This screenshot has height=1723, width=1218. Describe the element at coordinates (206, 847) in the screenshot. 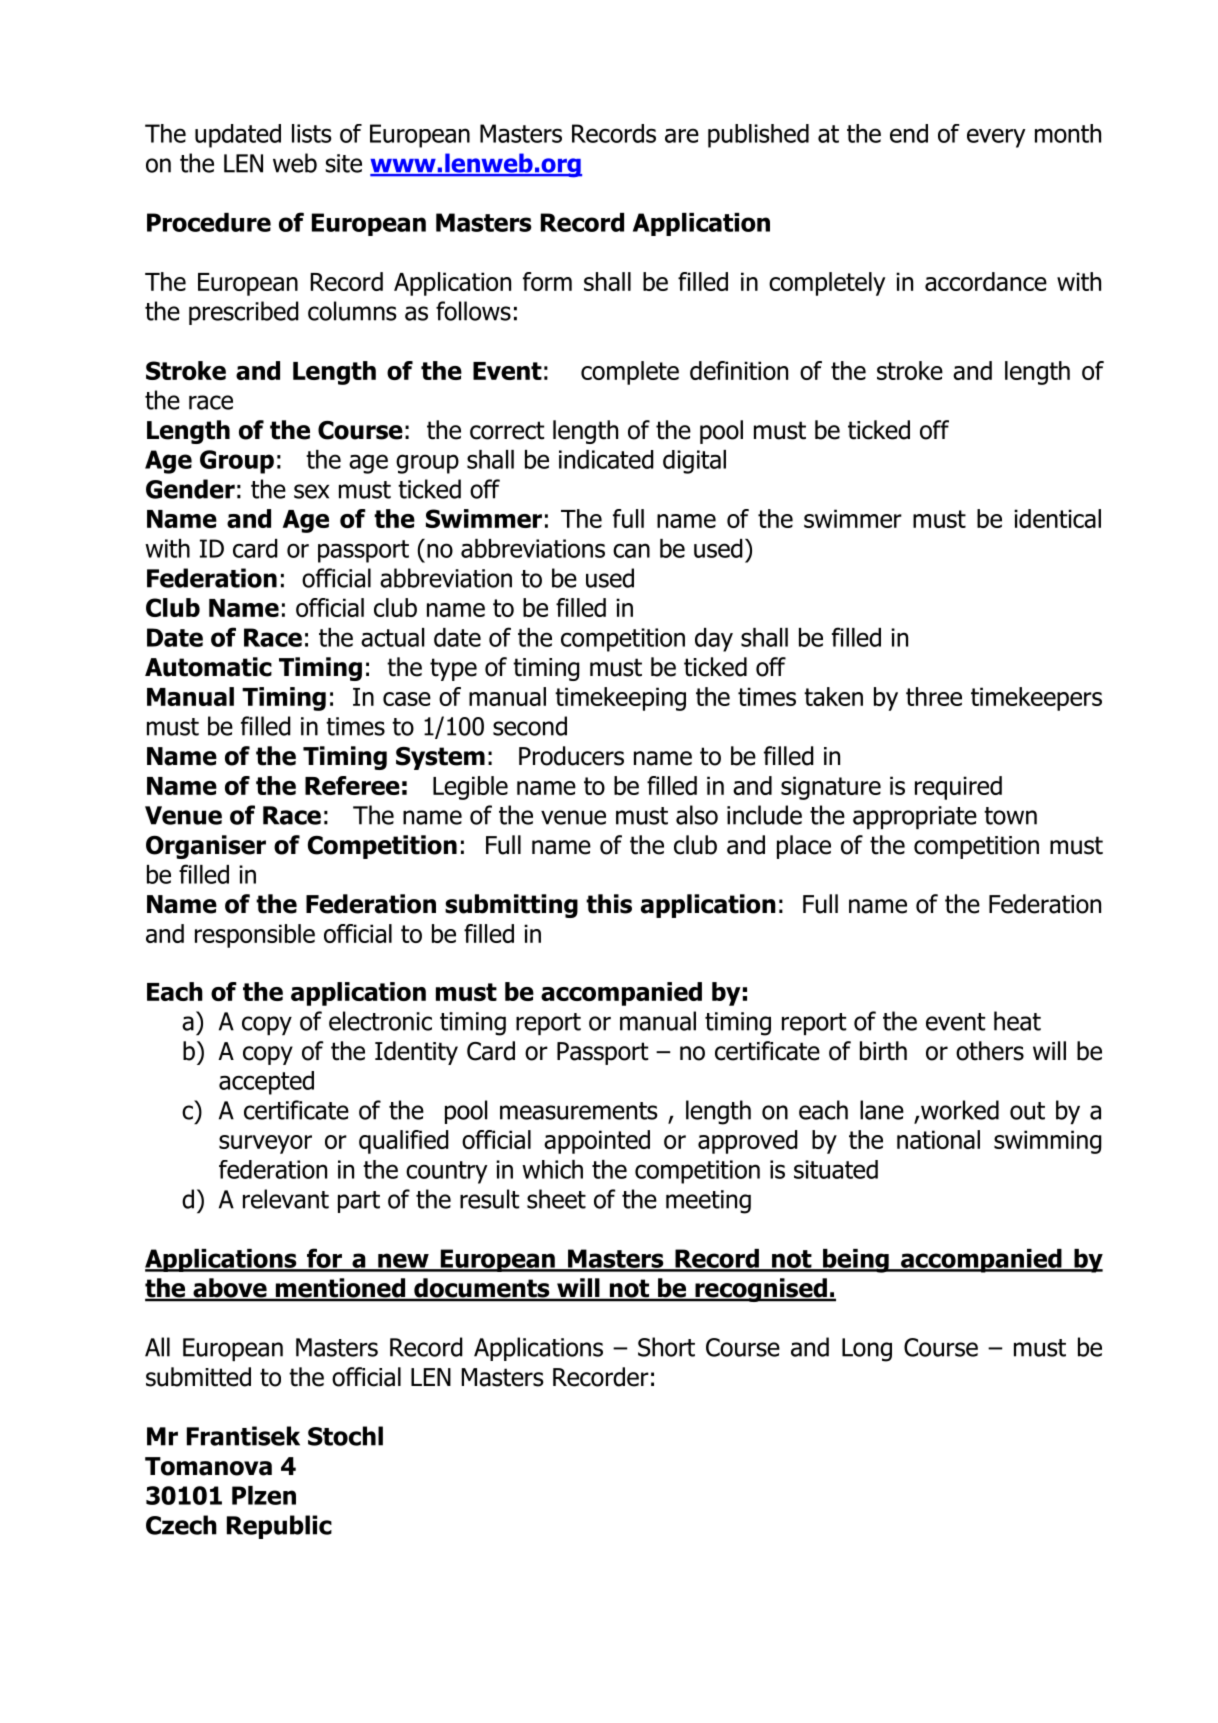

I see `Organiser` at that location.
